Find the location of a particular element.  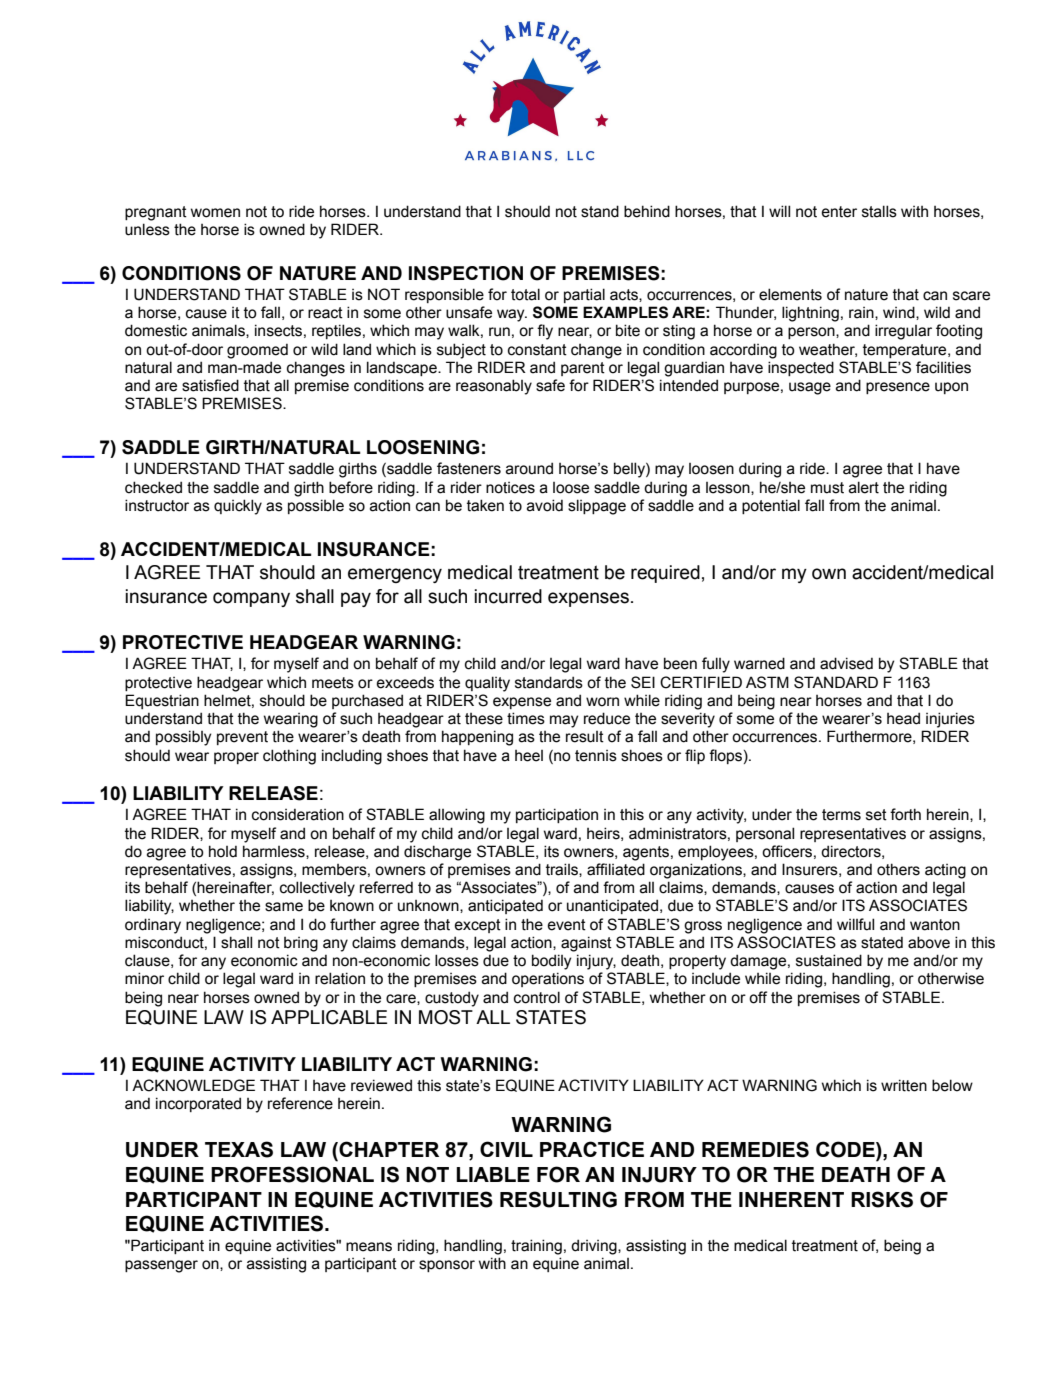

total is located at coordinates (525, 294).
